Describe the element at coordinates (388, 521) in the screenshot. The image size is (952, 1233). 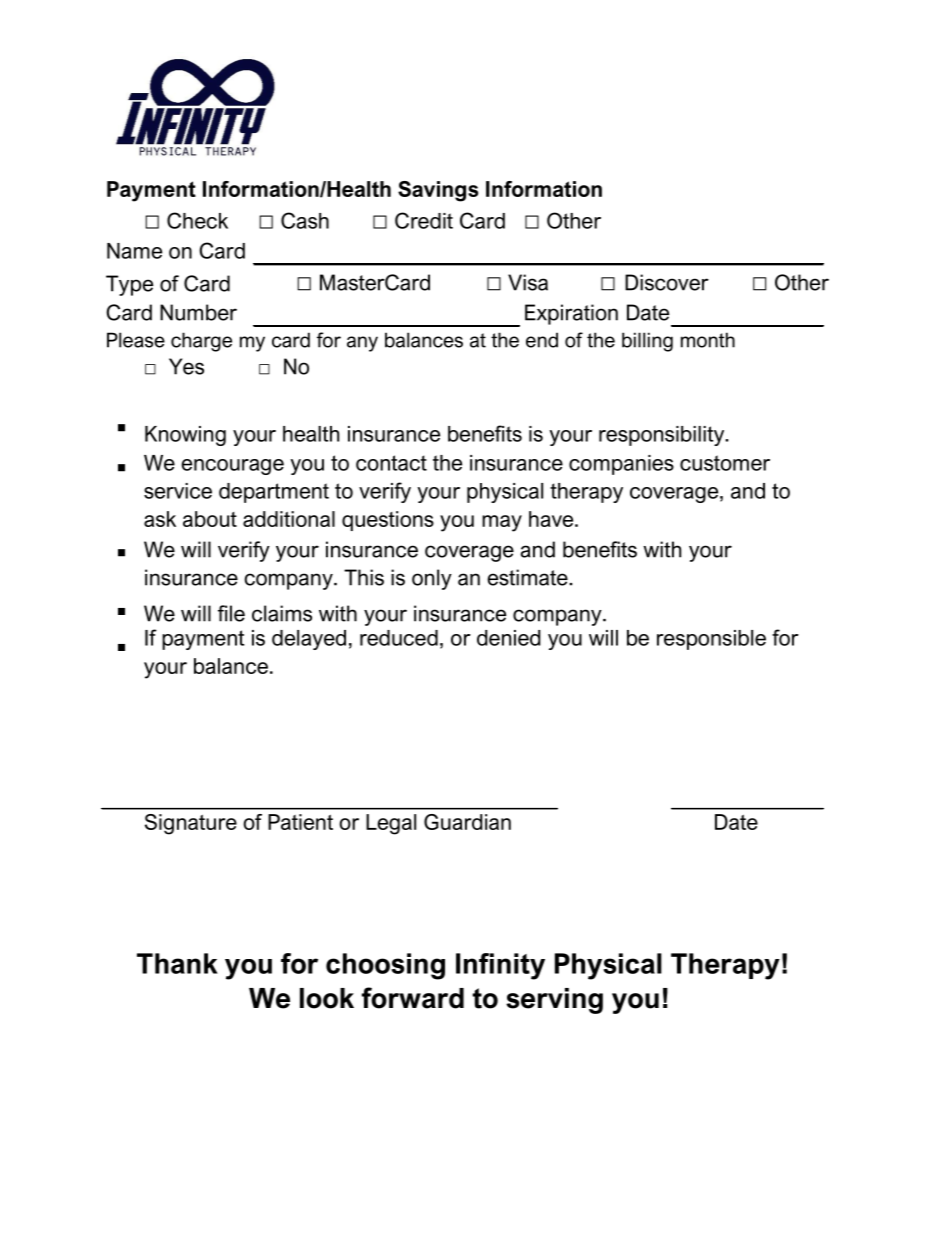
I see `questions` at that location.
